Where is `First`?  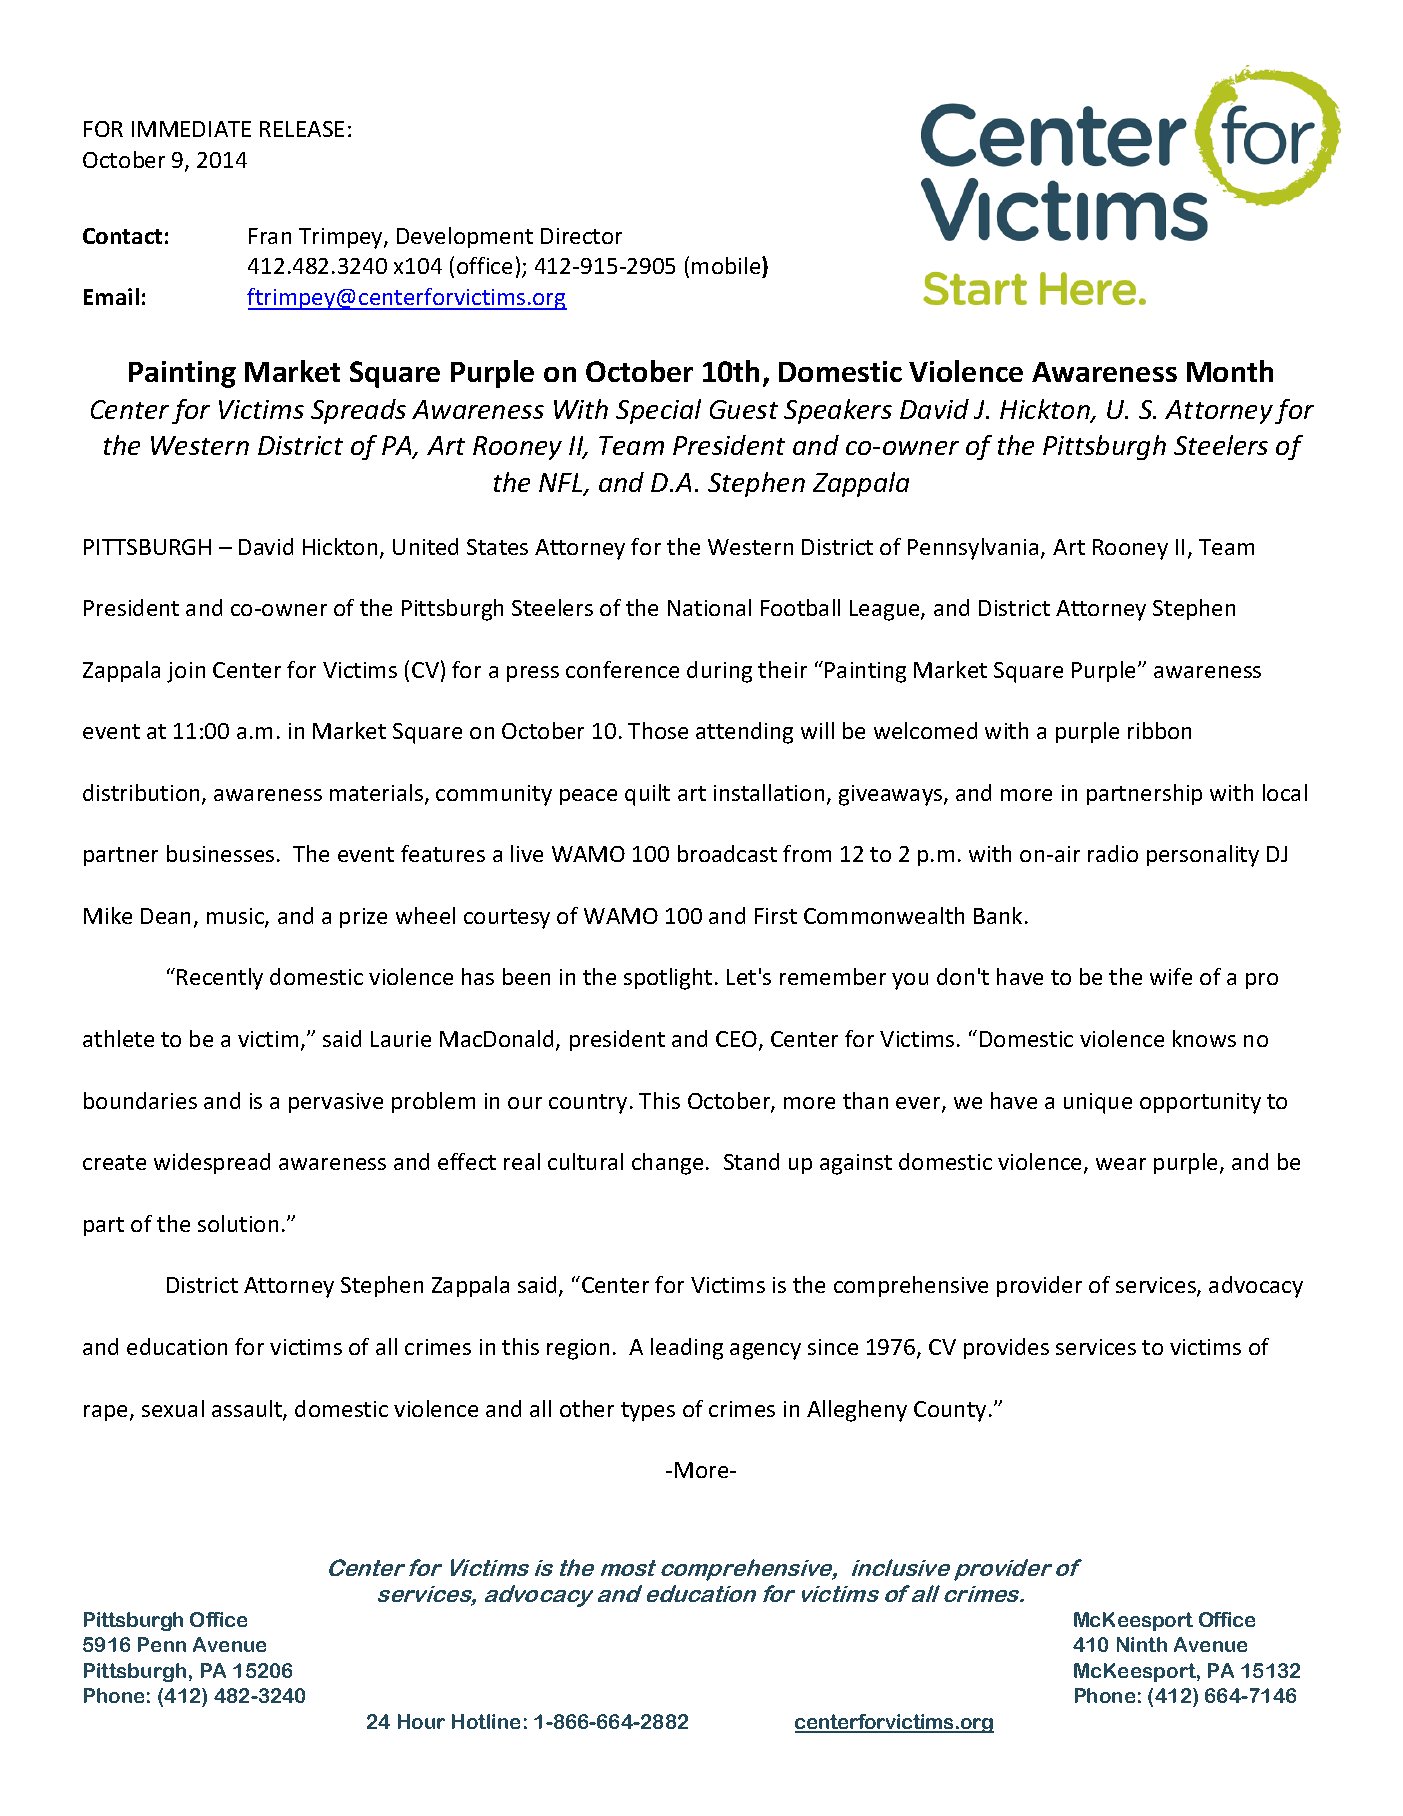
First is located at coordinates (776, 916).
